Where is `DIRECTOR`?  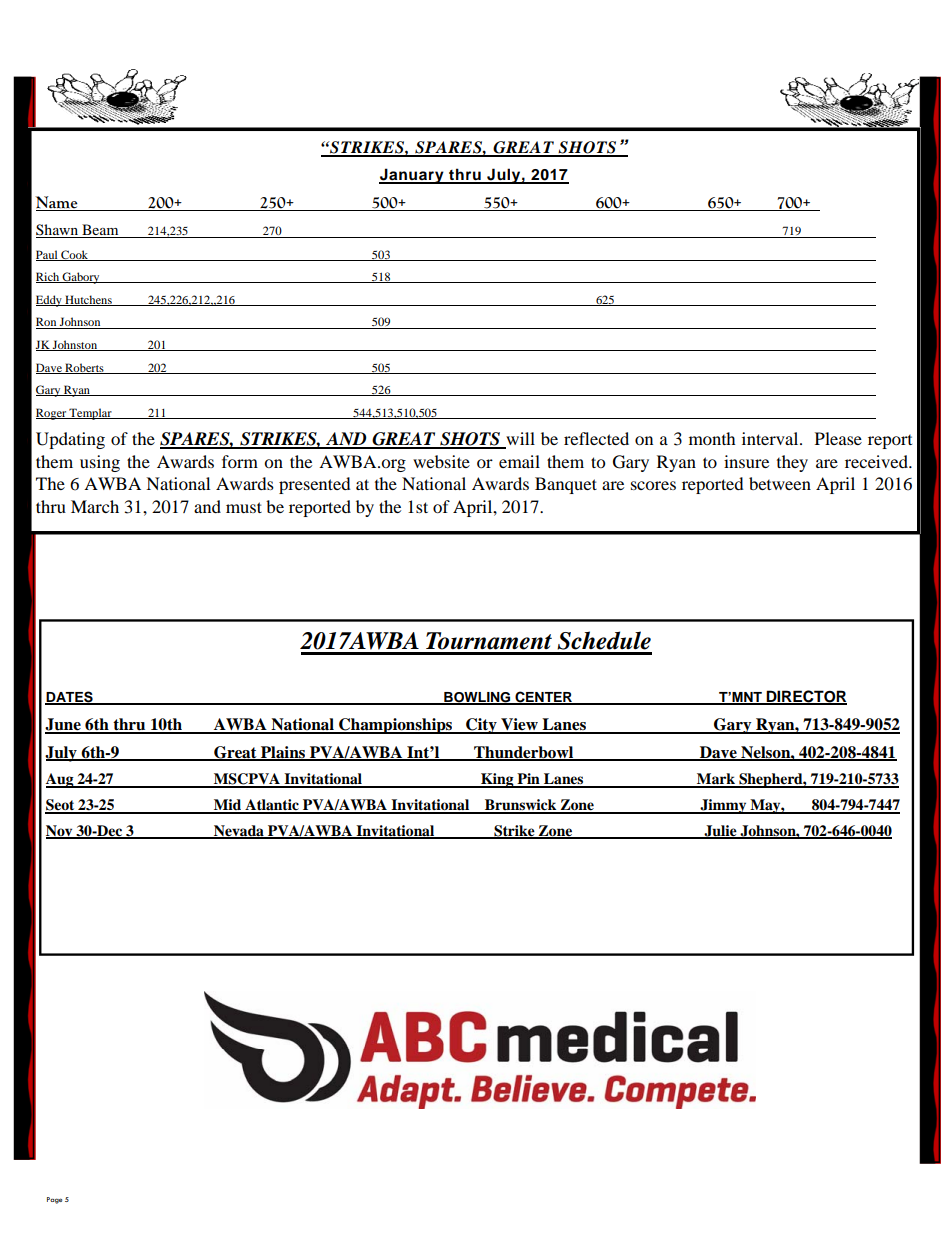
DIRECTOR is located at coordinates (805, 697).
